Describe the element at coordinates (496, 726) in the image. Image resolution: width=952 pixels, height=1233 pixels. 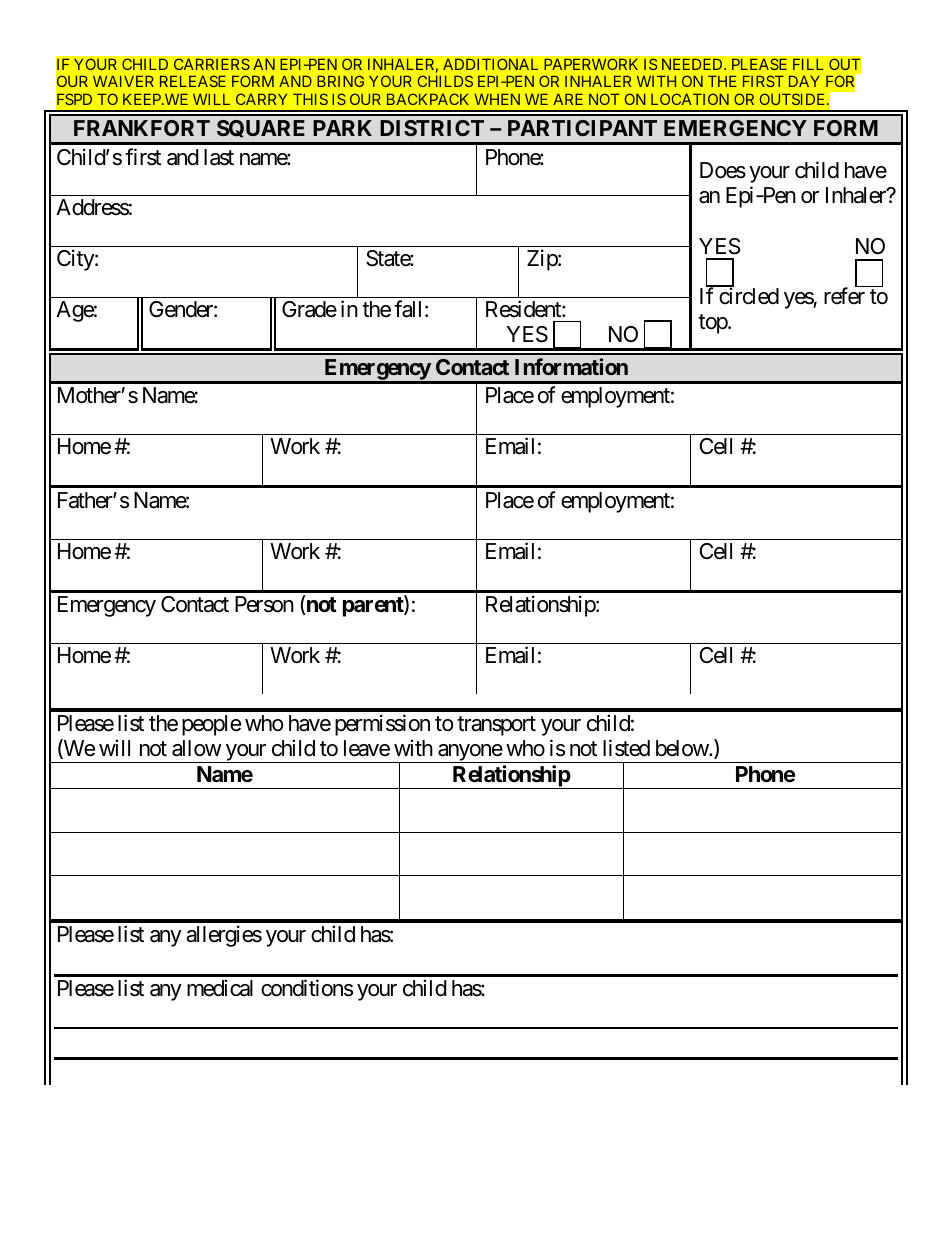
I see `transport` at that location.
